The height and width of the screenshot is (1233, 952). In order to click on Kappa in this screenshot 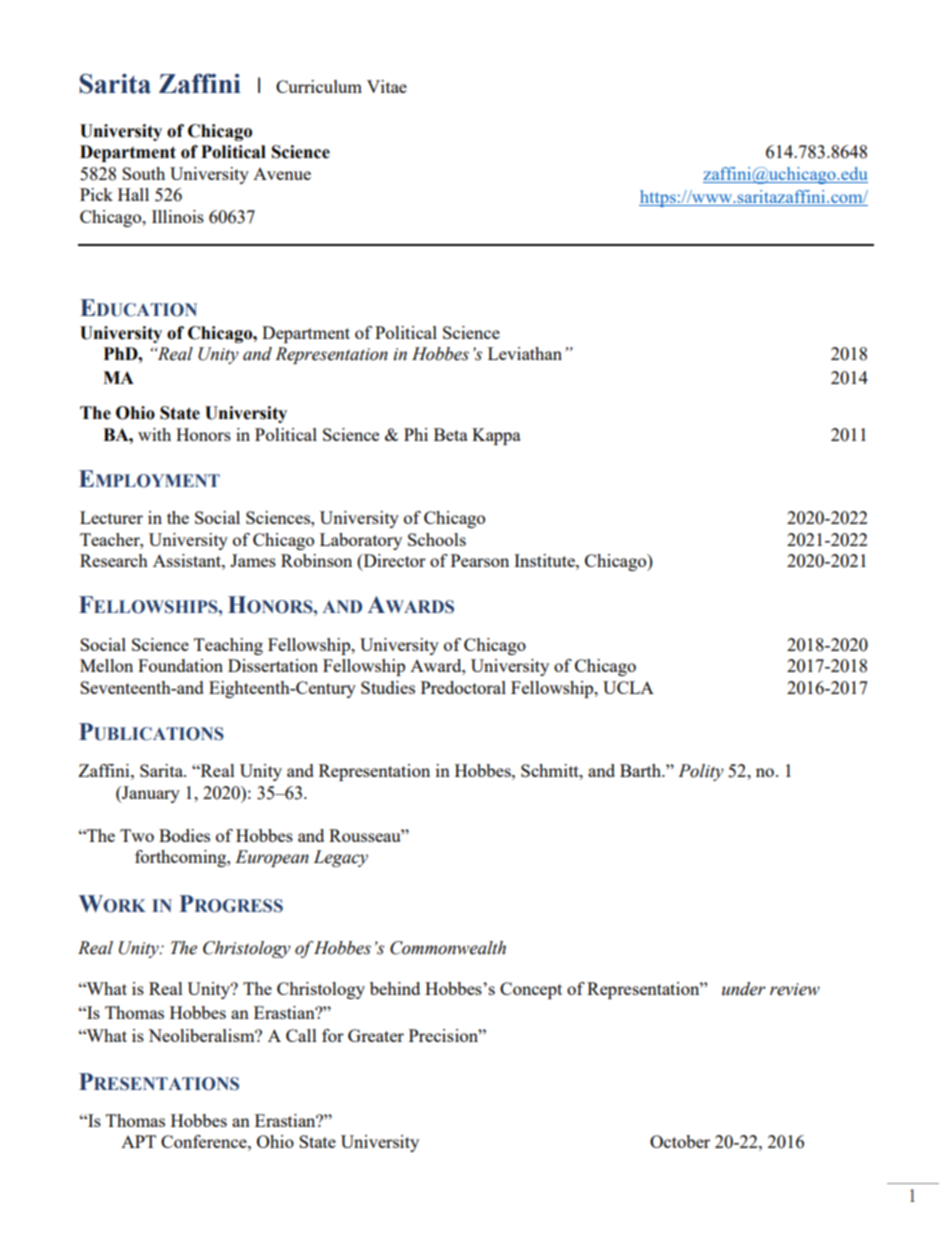, I will do `click(496, 436)`.
